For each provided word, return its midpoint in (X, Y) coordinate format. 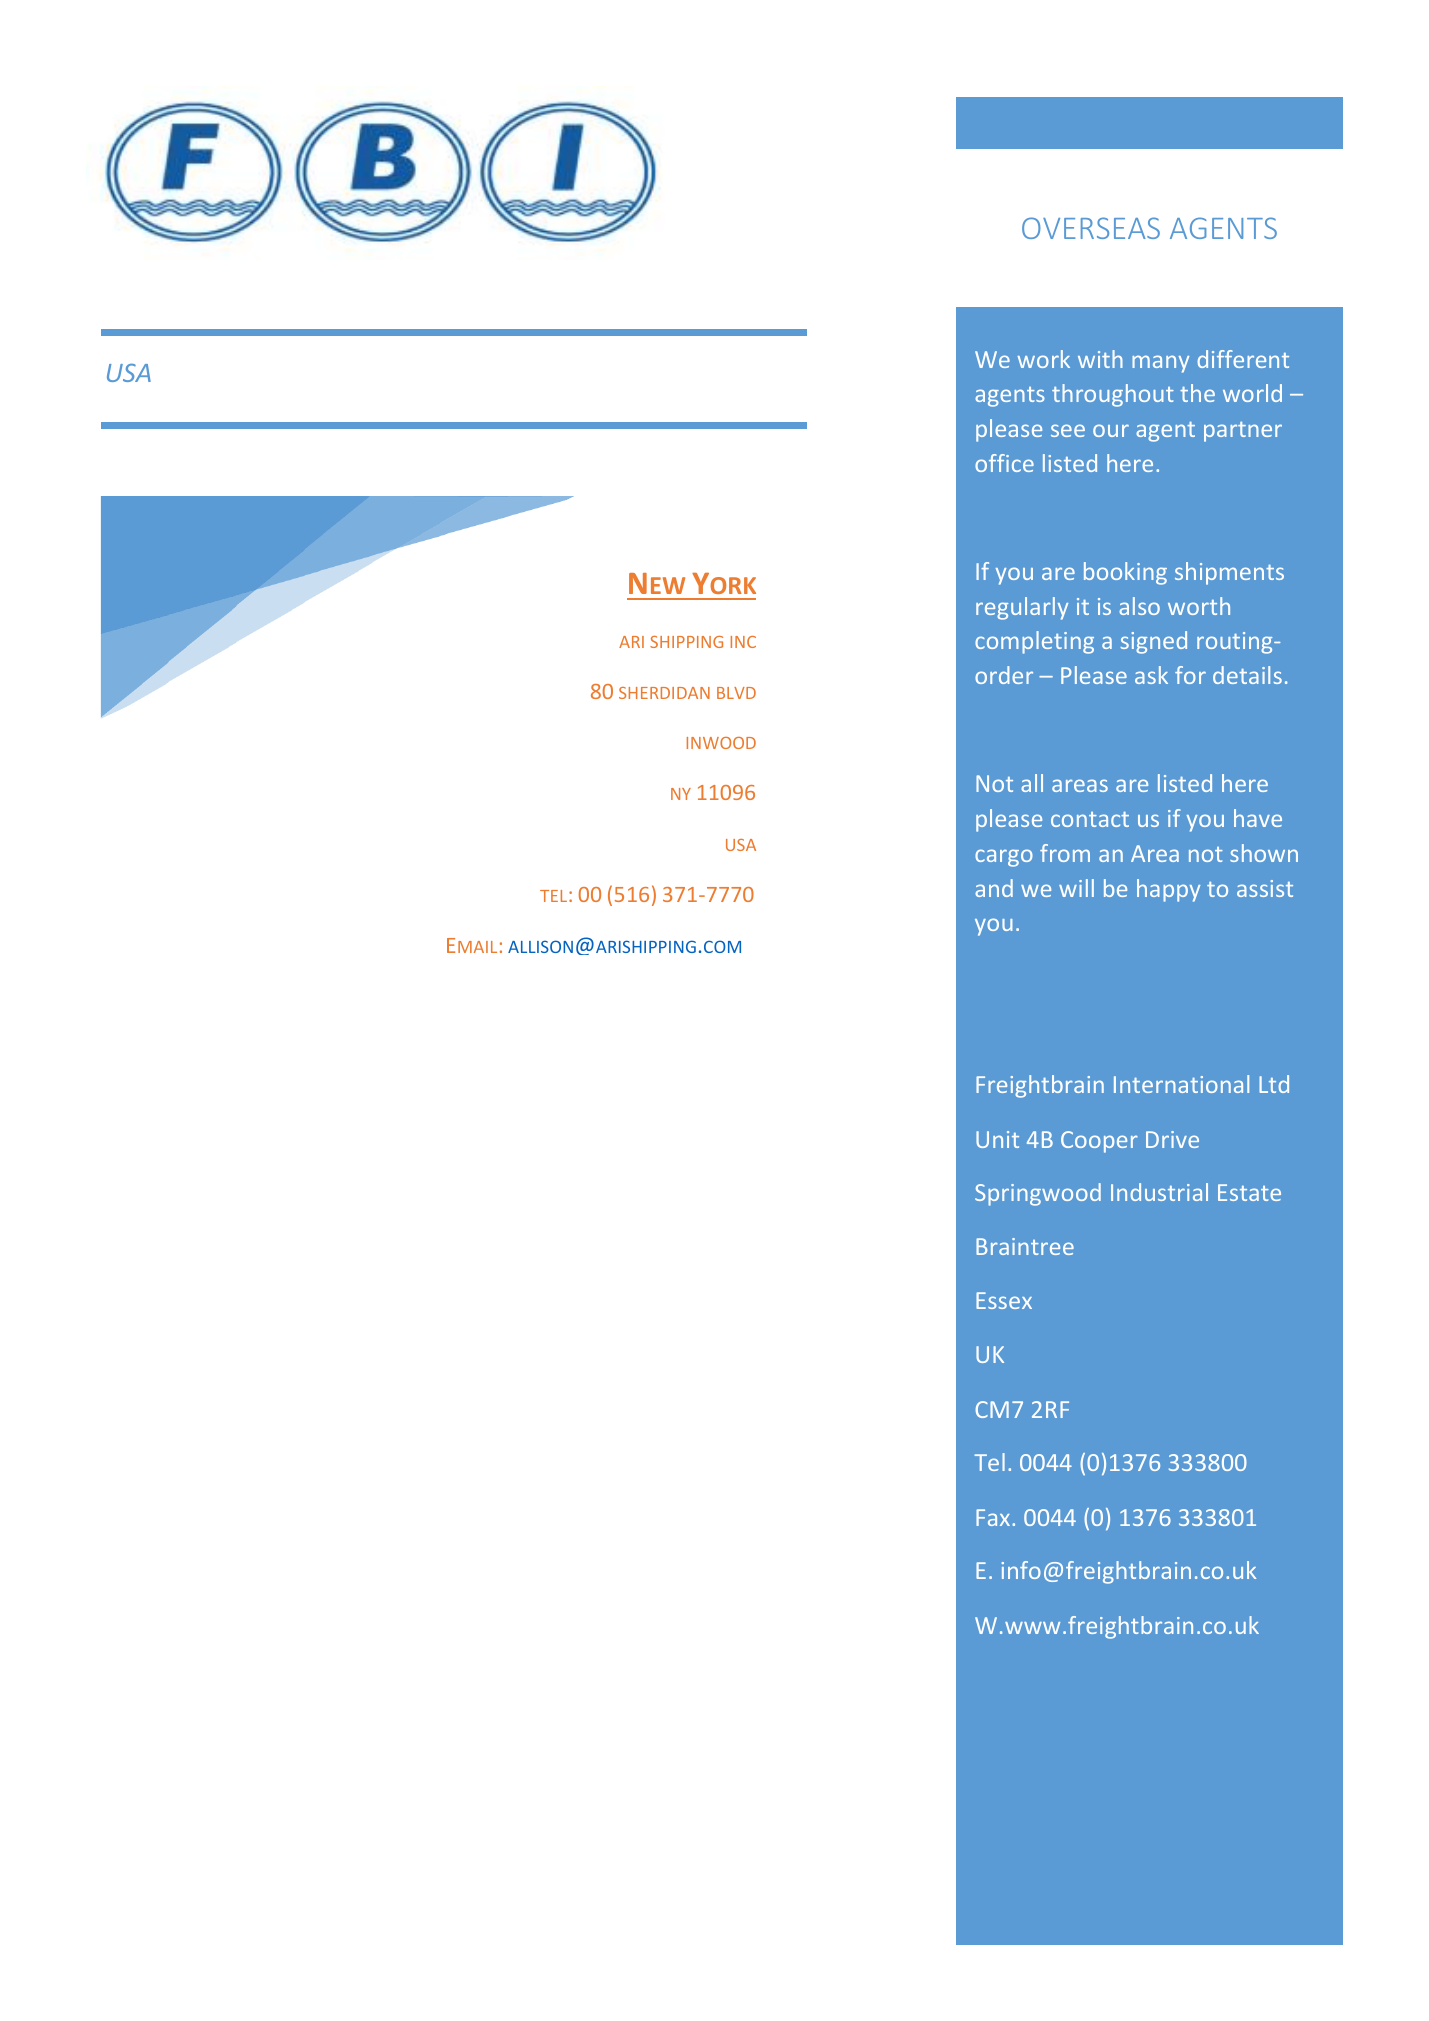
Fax (994, 1517)
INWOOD (721, 743)
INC (743, 642)
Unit (997, 1139)
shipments (1229, 573)
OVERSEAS (1091, 228)
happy (1168, 890)
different (1243, 359)
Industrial (1159, 1192)
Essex (1004, 1300)
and (994, 888)
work (1044, 359)
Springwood (1038, 1194)
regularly (1022, 608)
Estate (1249, 1192)
